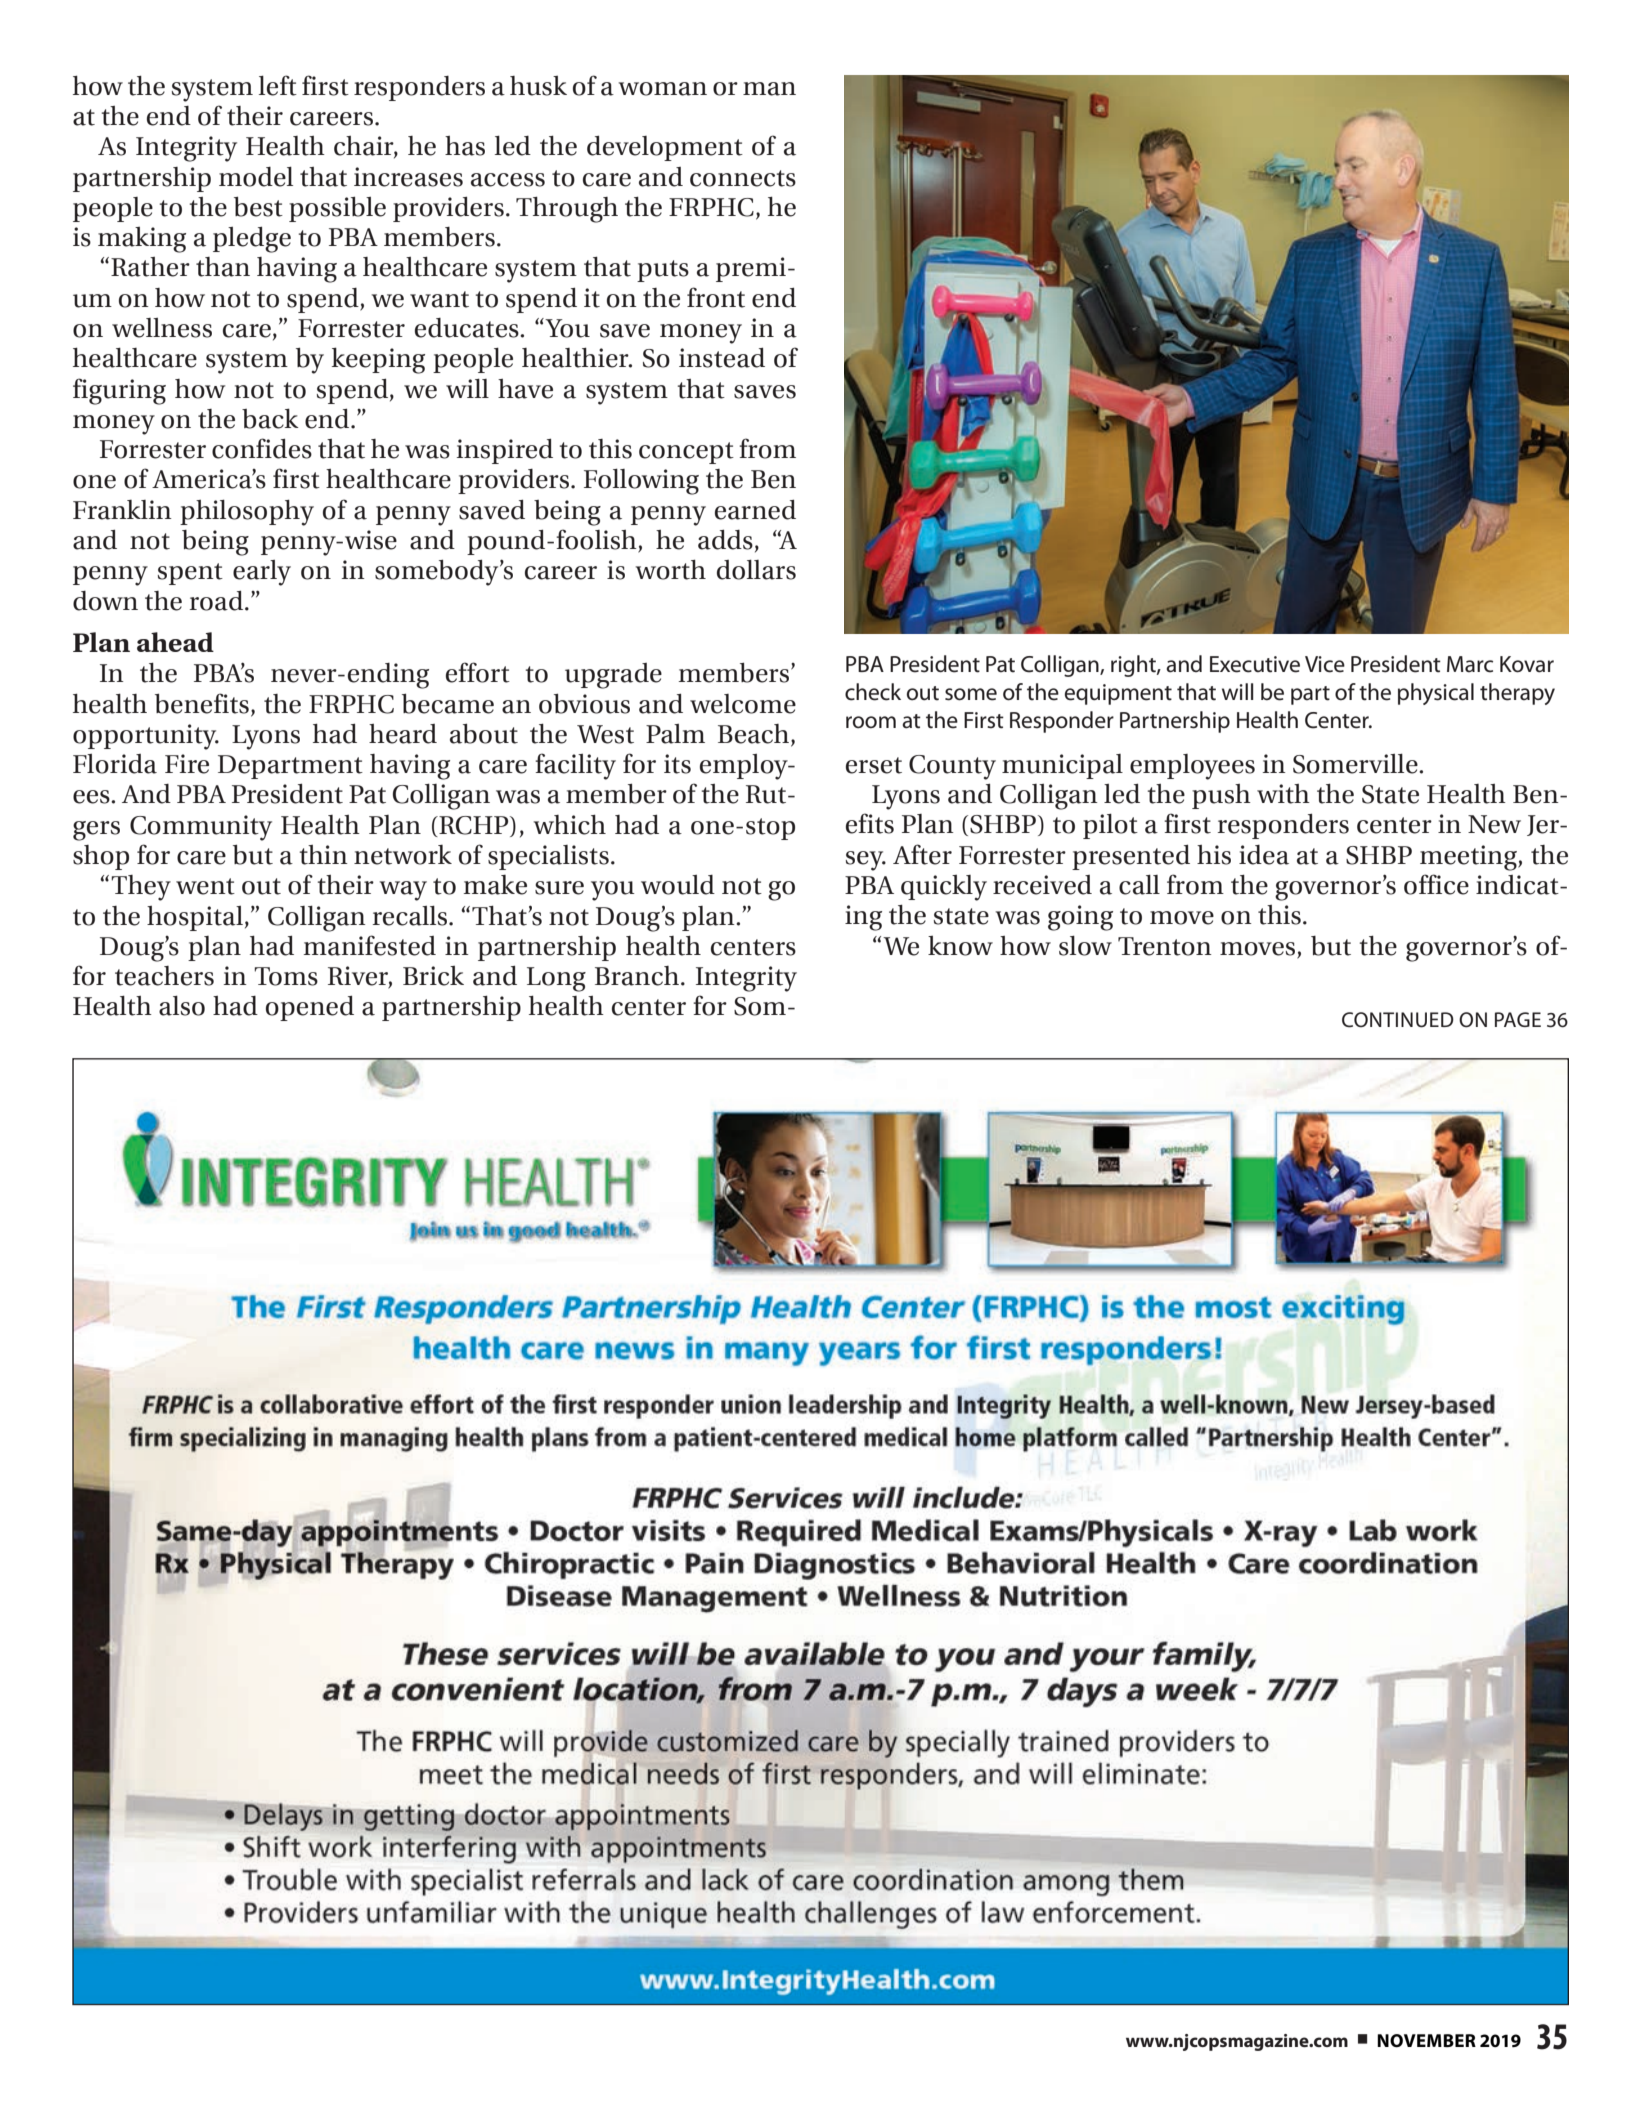  What do you see at coordinates (743, 178) in the image?
I see `connects` at bounding box center [743, 178].
